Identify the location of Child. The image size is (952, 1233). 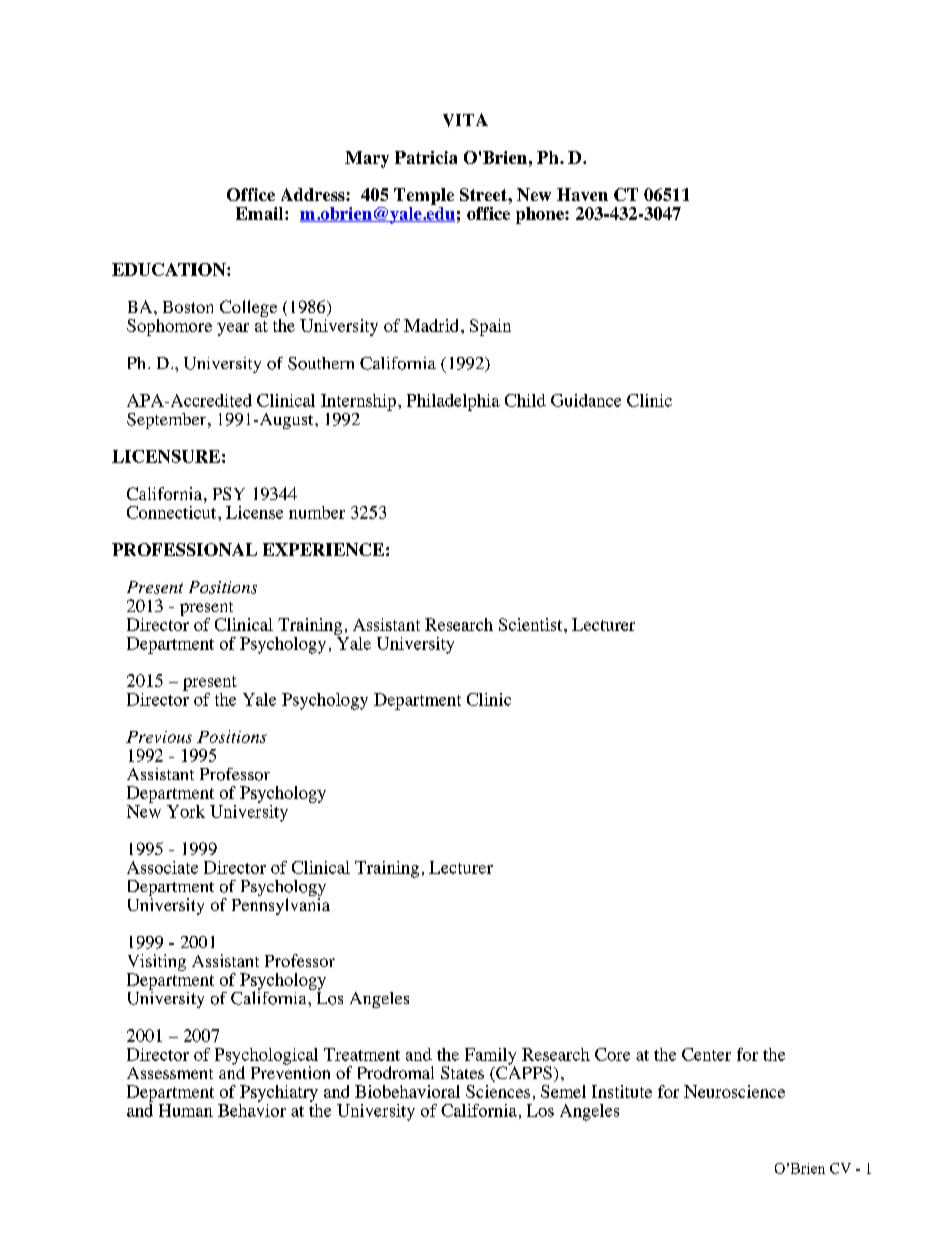
(525, 400).
